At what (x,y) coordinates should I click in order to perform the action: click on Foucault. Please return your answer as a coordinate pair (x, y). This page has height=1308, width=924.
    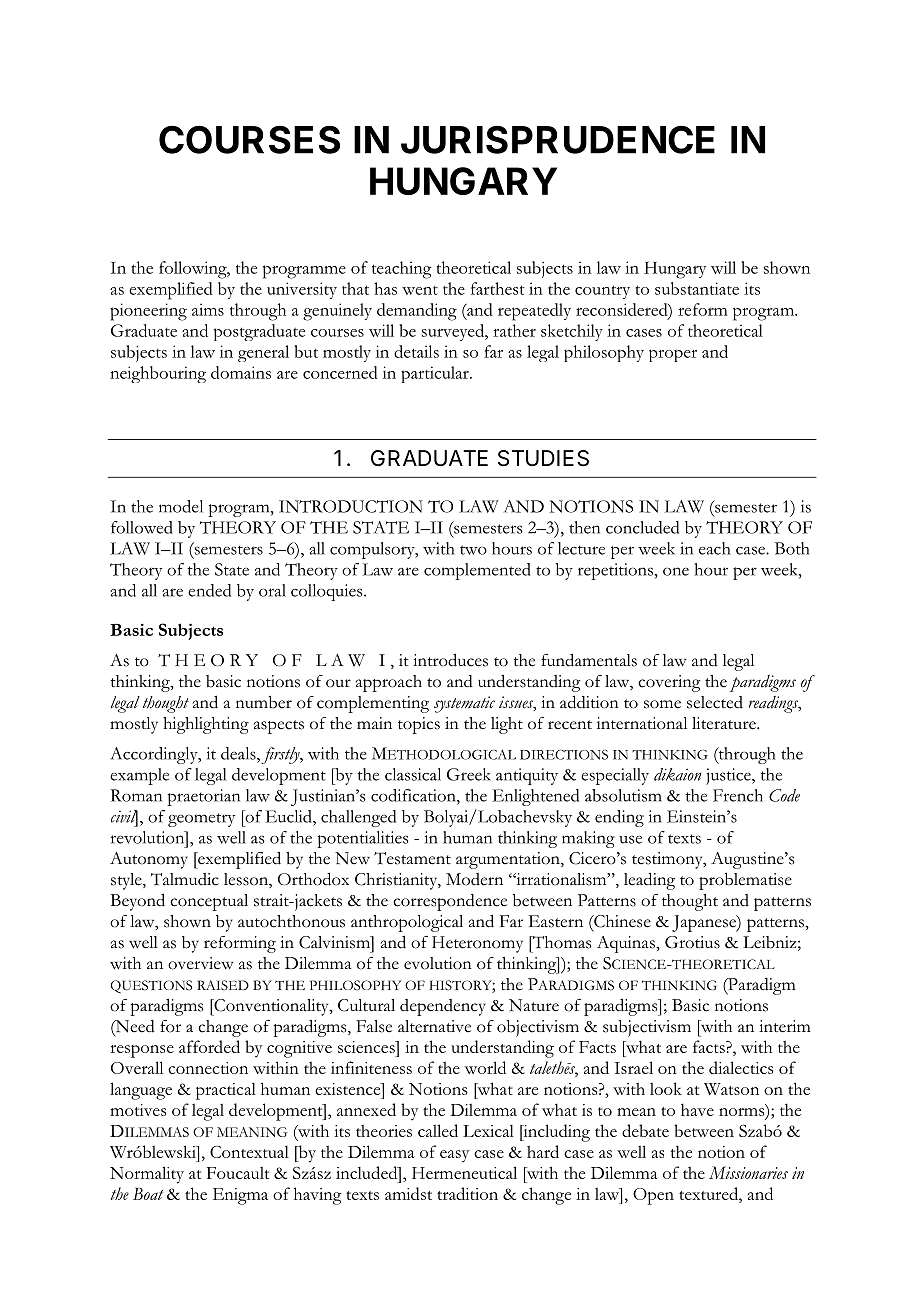
    Looking at the image, I should click on (238, 1173).
